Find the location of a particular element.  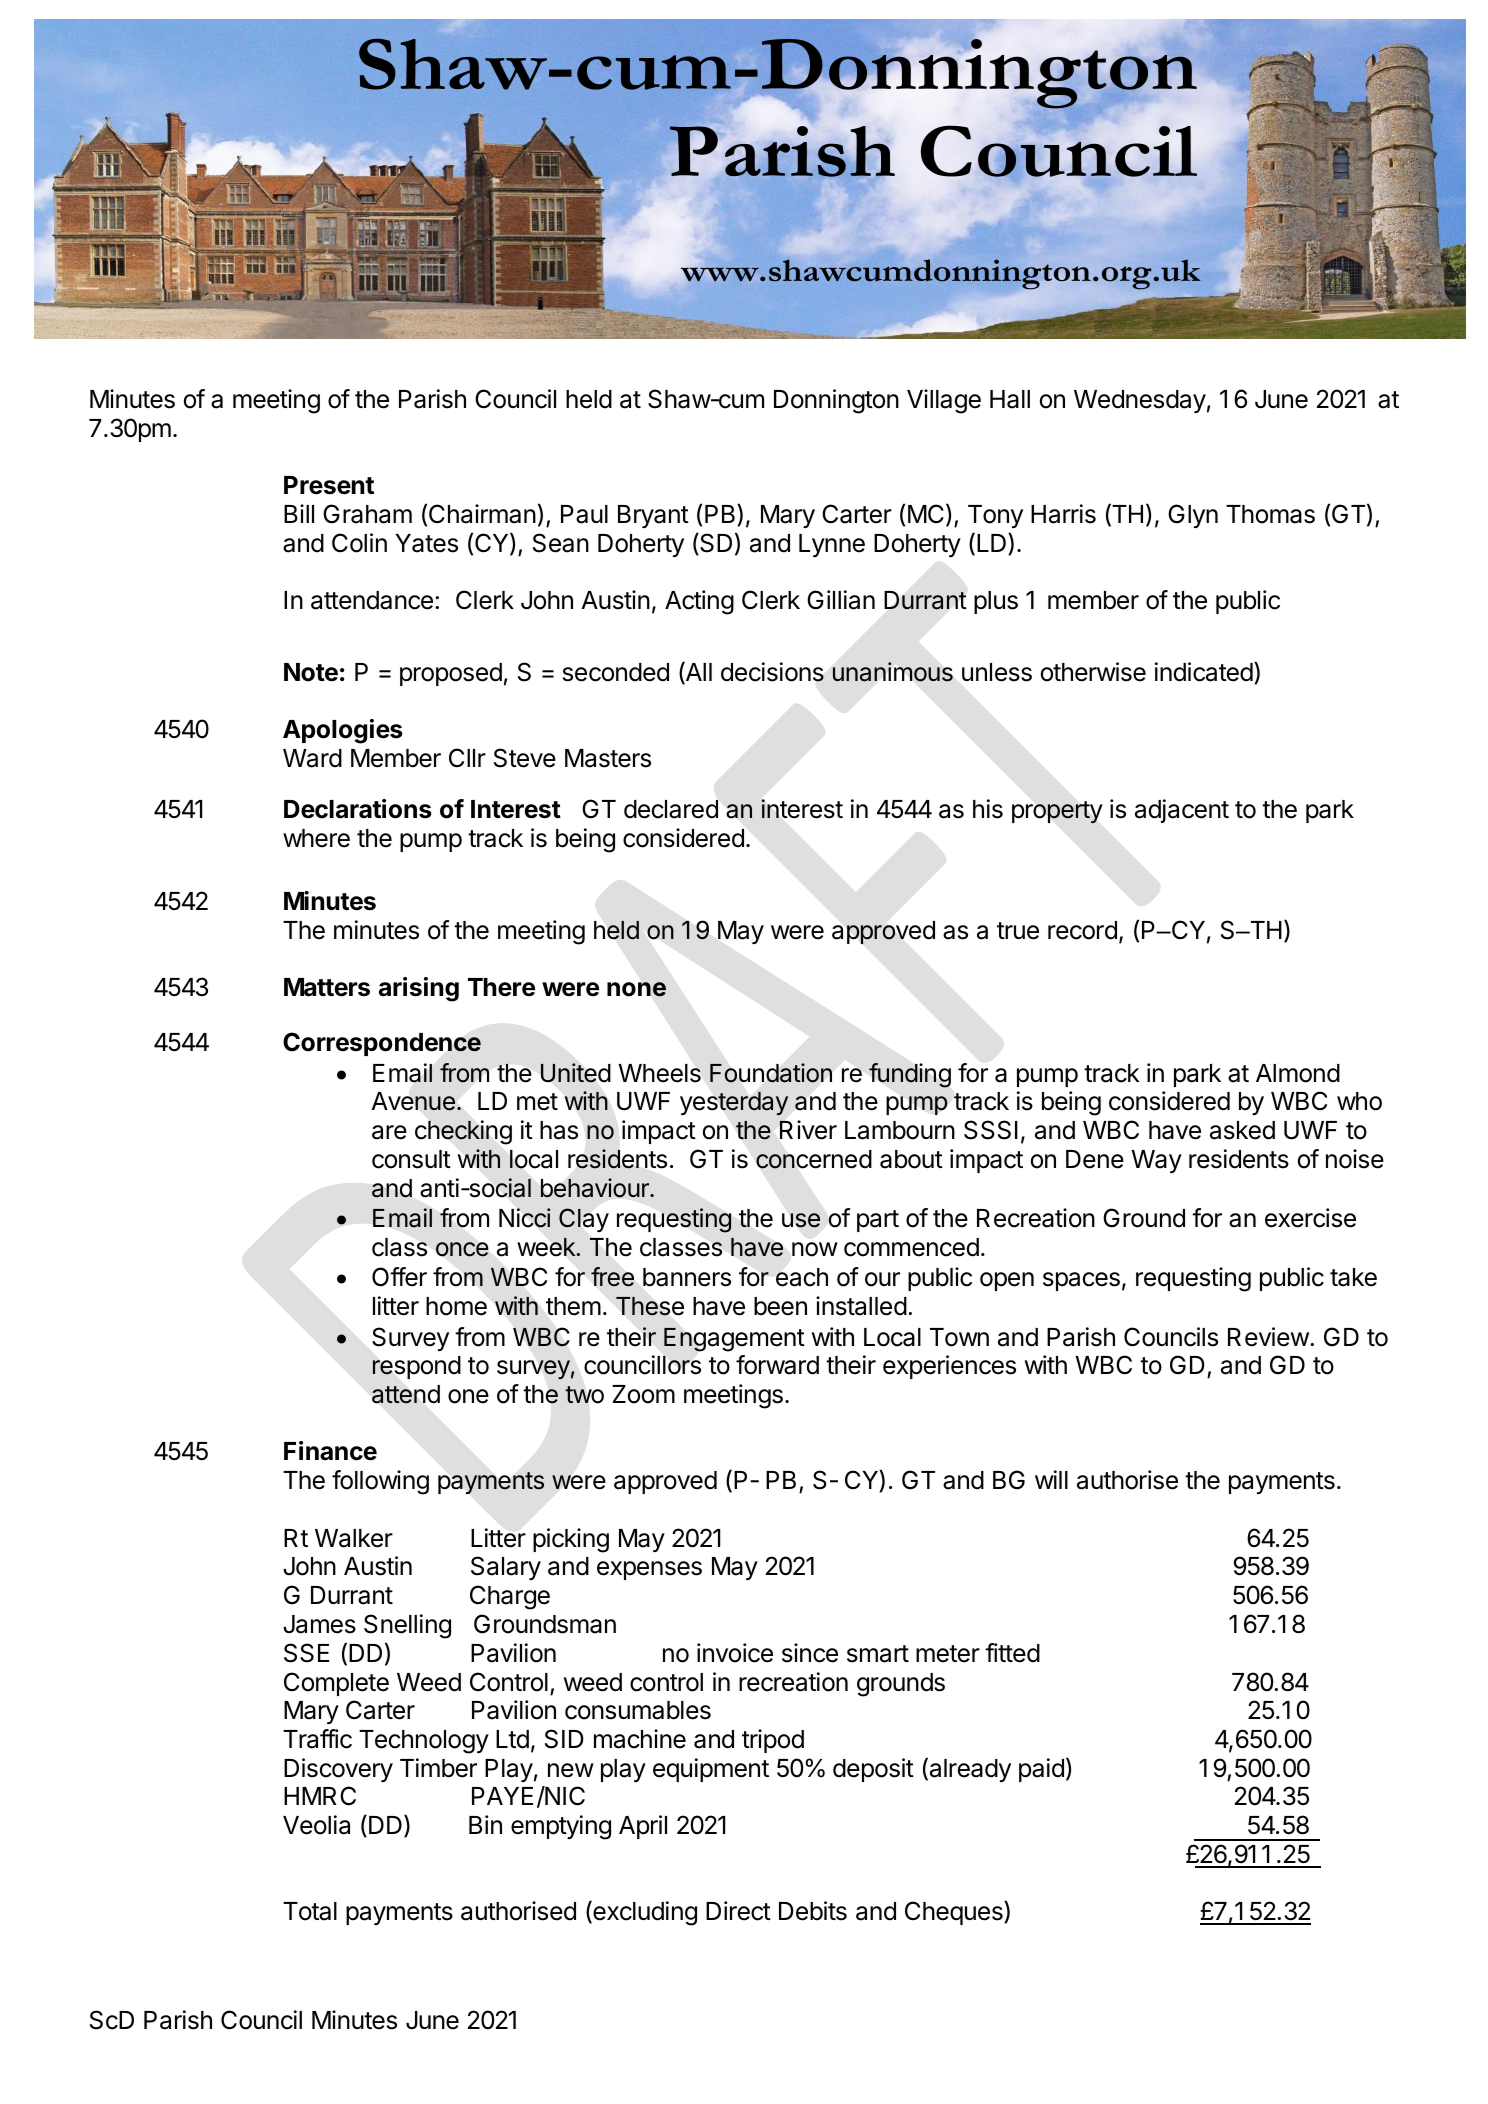

Thomas is located at coordinates (1270, 514).
